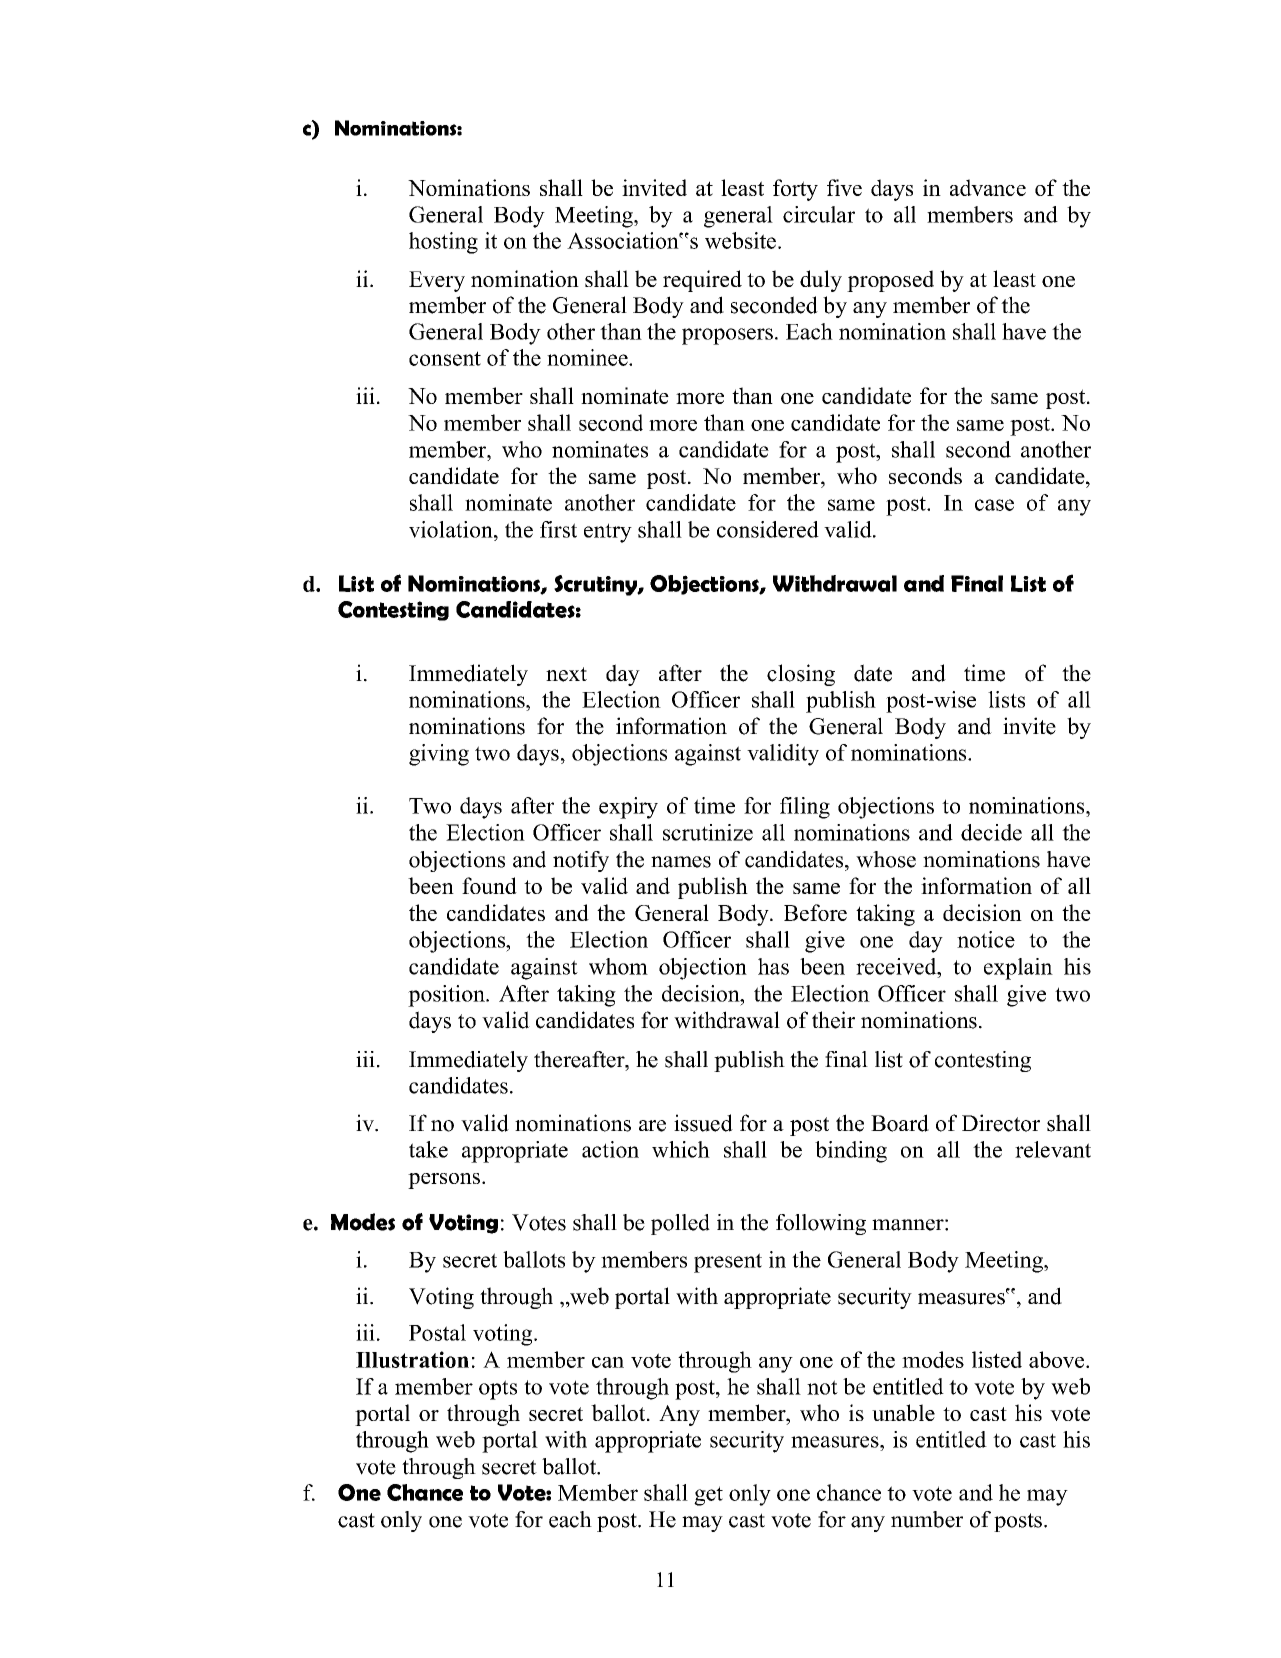 Image resolution: width=1281 pixels, height=1658 pixels. What do you see at coordinates (498, 1390) in the screenshot?
I see `opts` at bounding box center [498, 1390].
